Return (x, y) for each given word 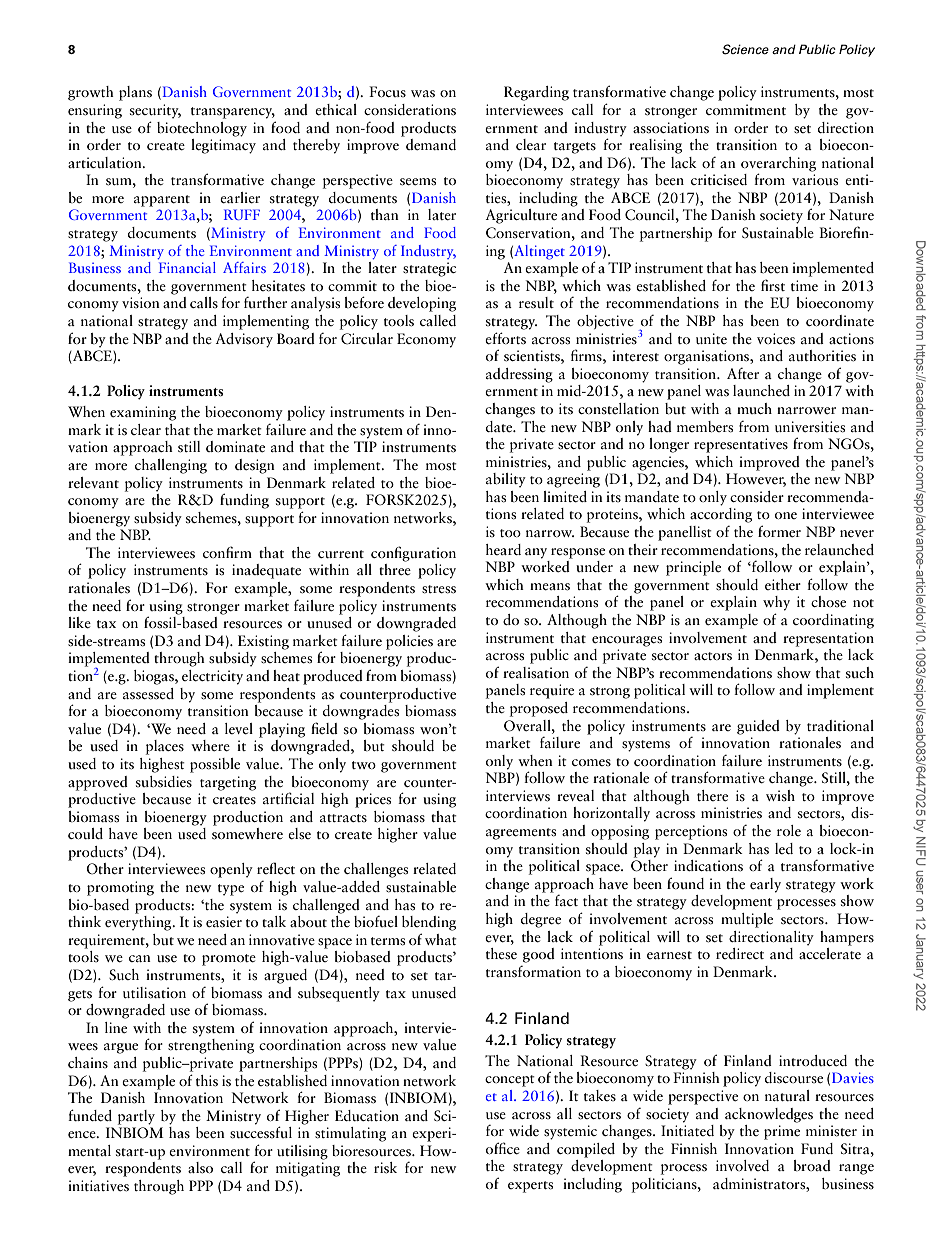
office (503, 1148)
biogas (155, 677)
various (815, 180)
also (200, 1168)
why (776, 603)
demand (430, 143)
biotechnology (202, 129)
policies (409, 642)
